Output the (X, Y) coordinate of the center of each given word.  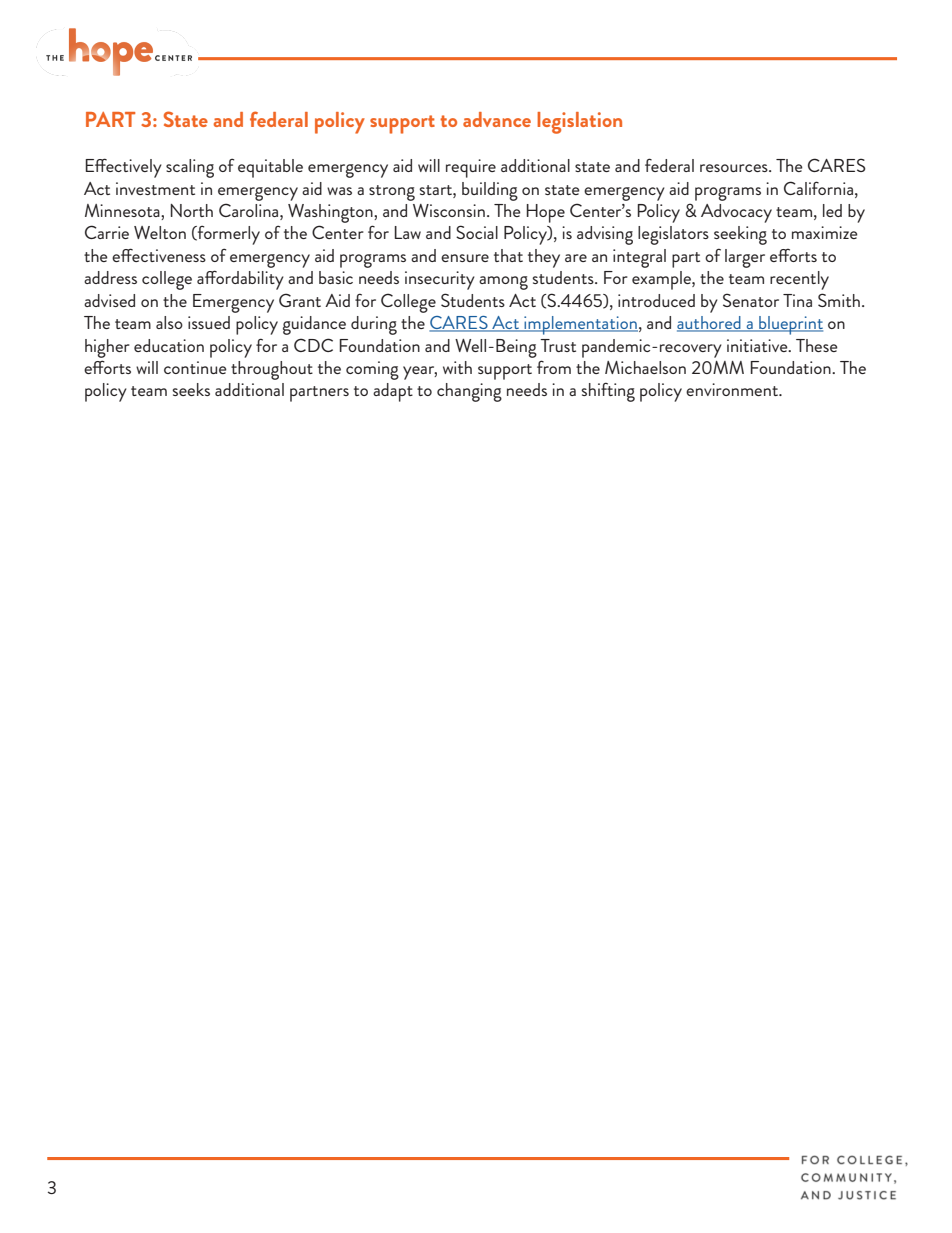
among (503, 283)
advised (109, 300)
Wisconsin (449, 210)
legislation (579, 123)
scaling (190, 168)
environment (733, 389)
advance (497, 119)
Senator (751, 300)
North (192, 210)
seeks (191, 389)
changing (469, 392)
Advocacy (736, 213)
